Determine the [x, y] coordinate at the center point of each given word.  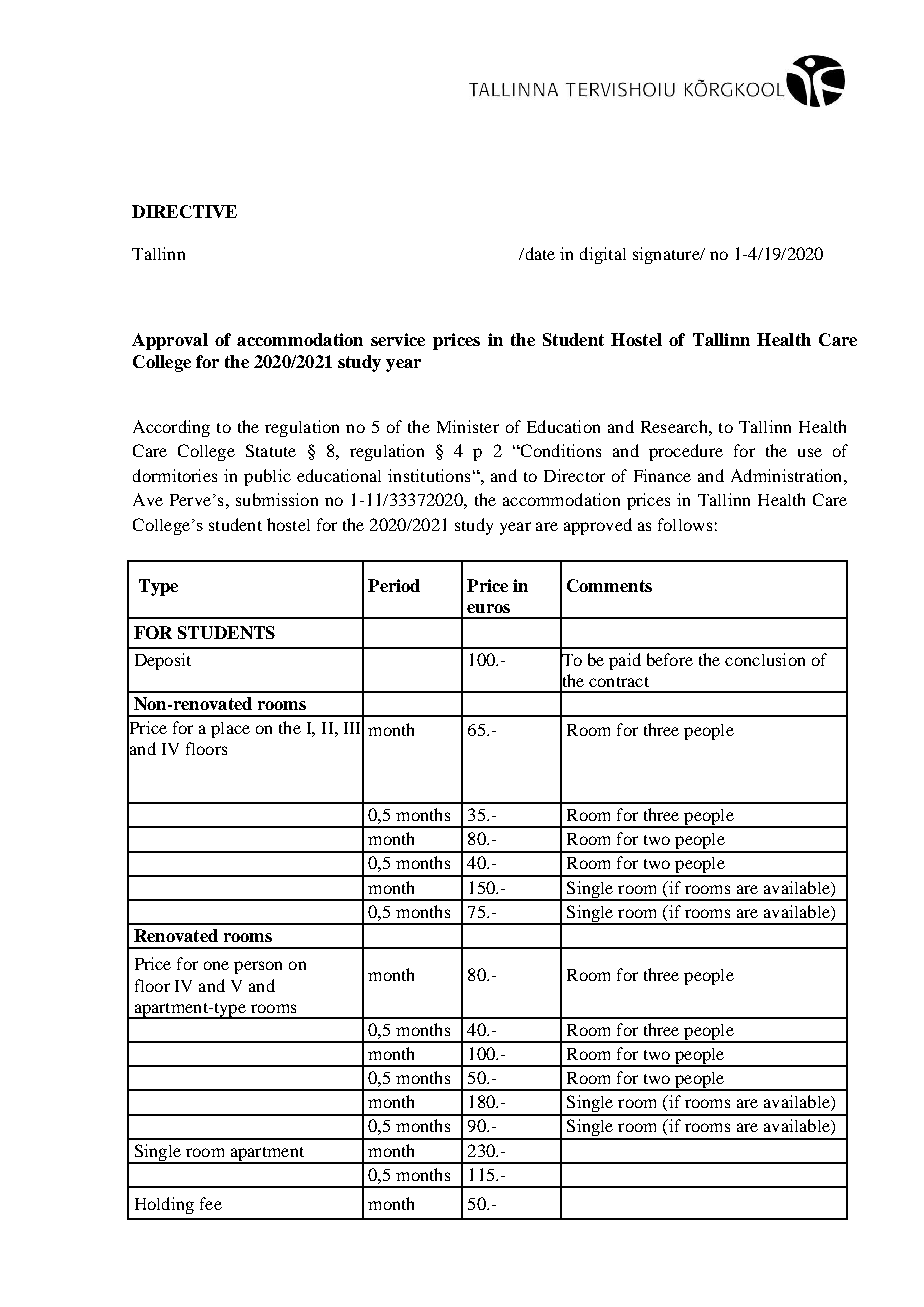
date [539, 253]
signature [667, 255]
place [230, 730]
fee [211, 1203]
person [258, 967]
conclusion [765, 659]
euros [488, 608]
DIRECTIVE [184, 211]
